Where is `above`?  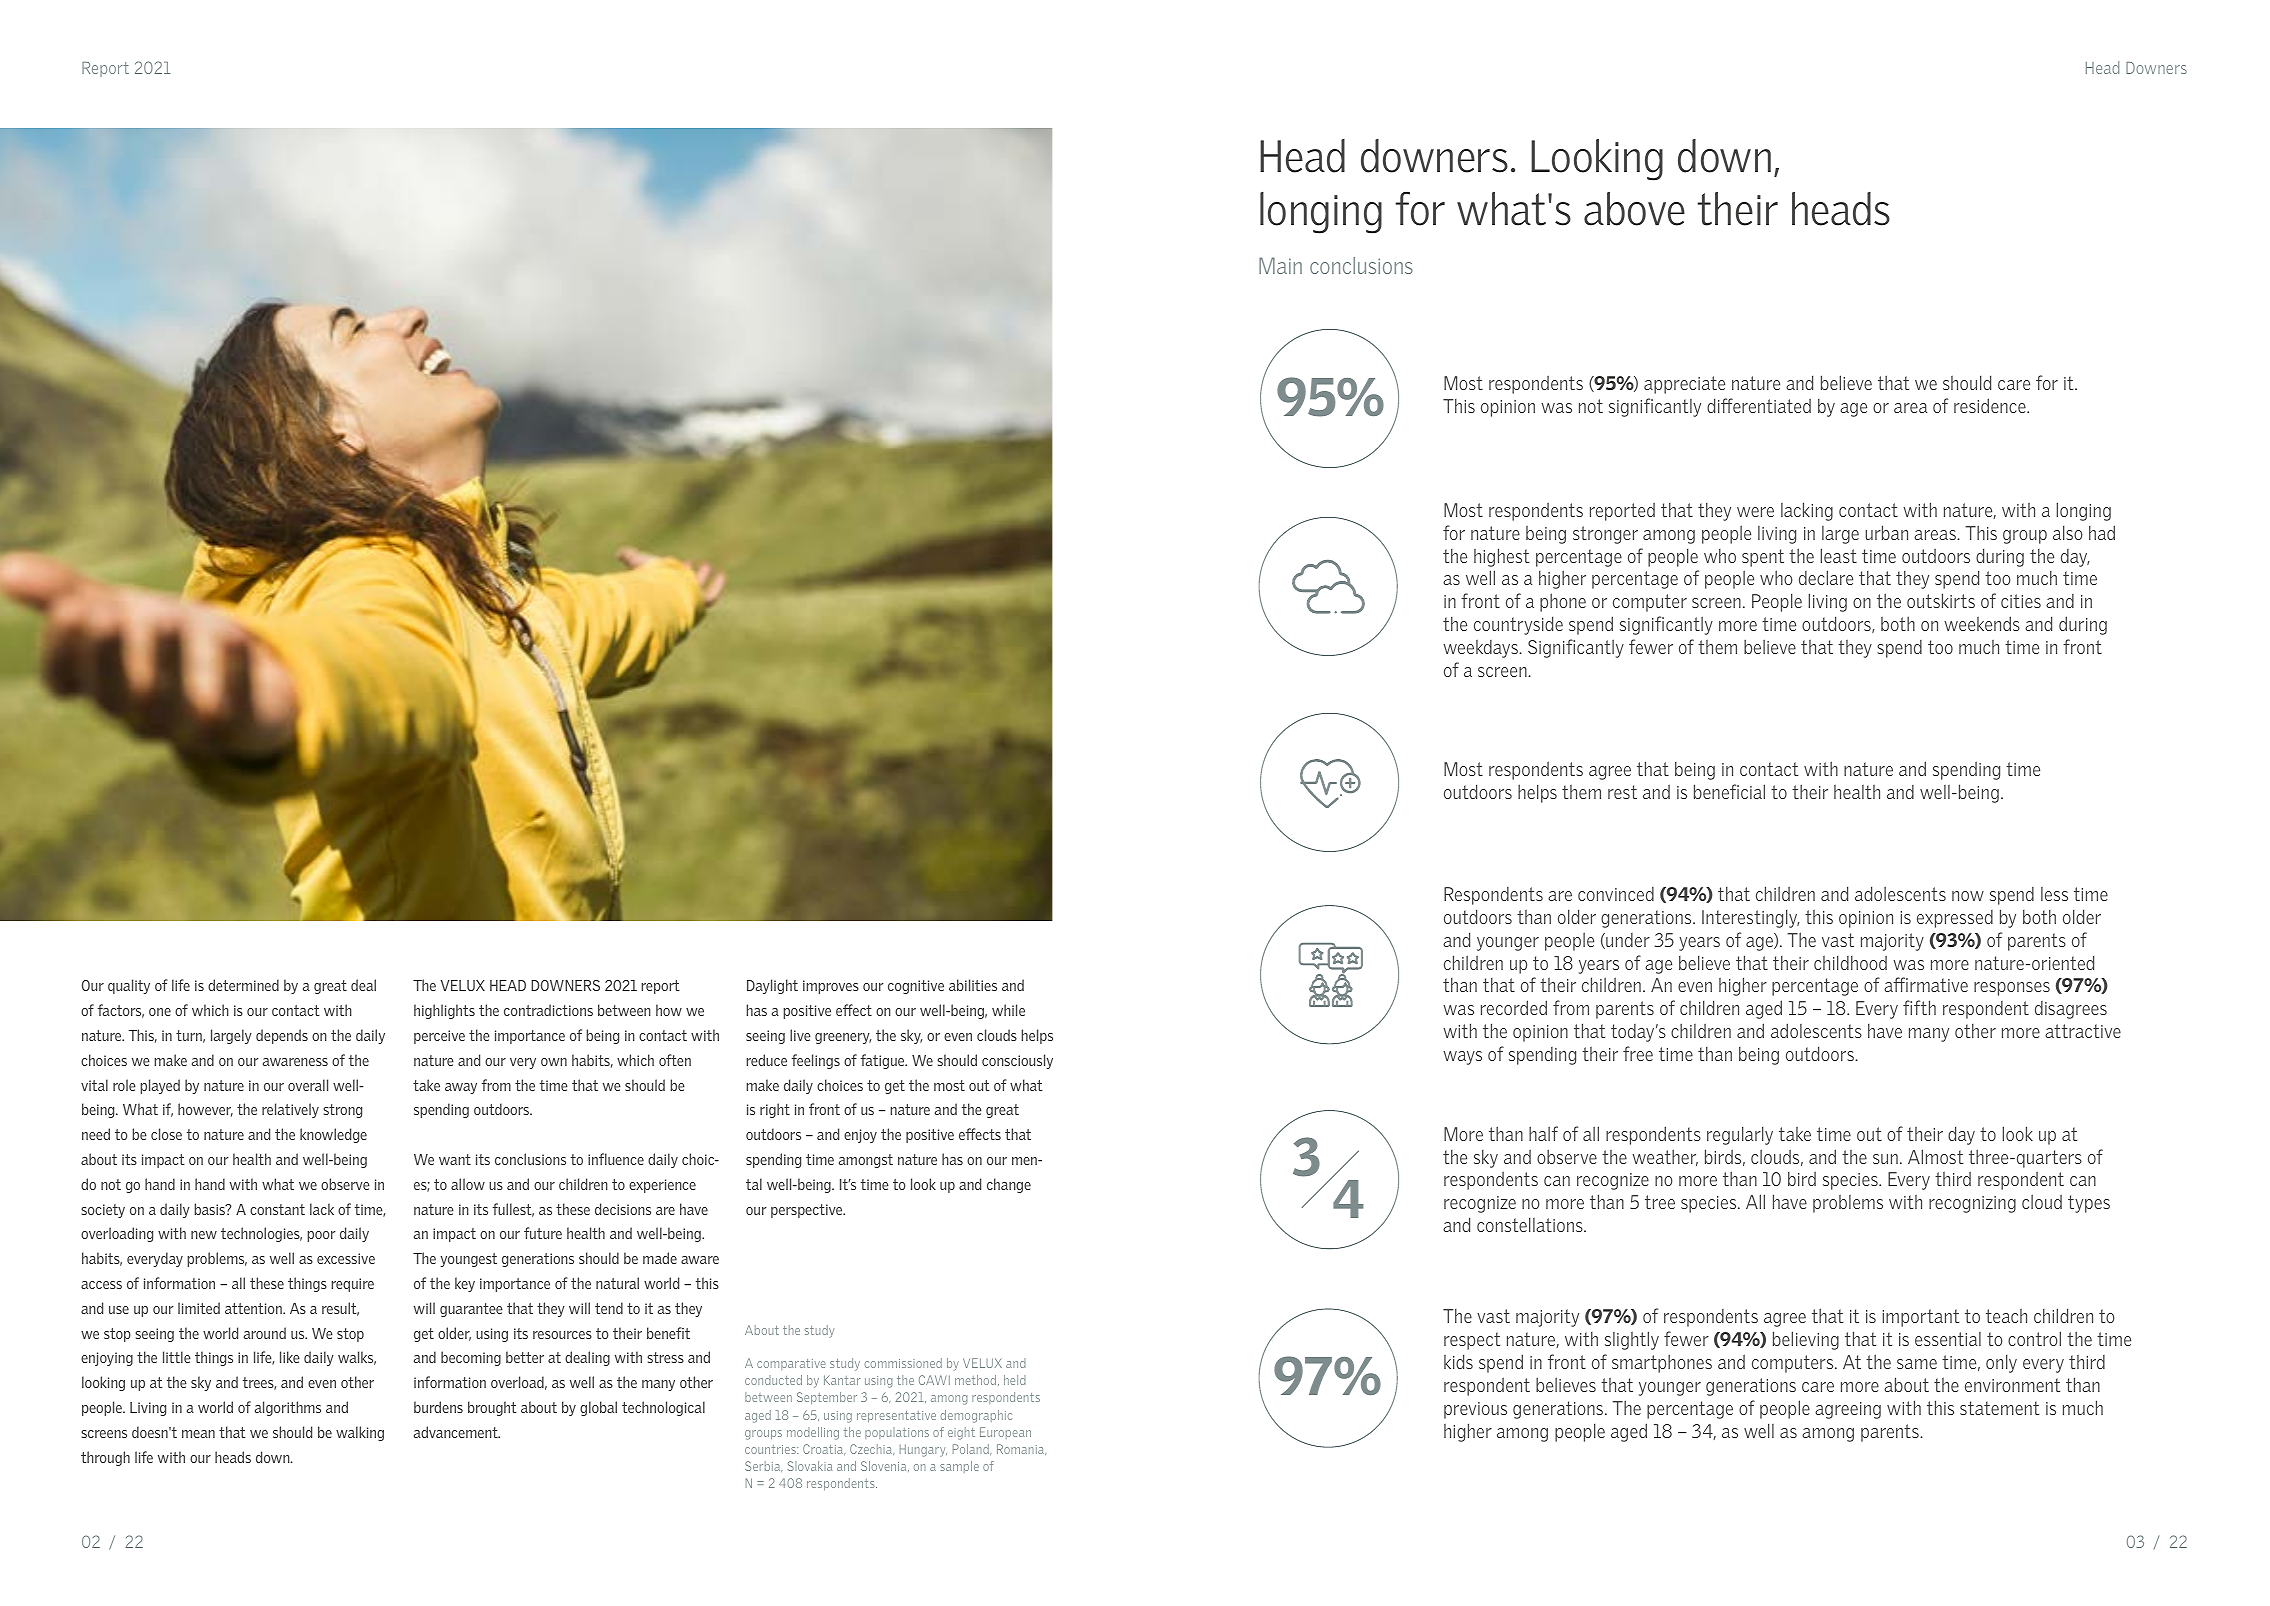
above is located at coordinates (1634, 209).
